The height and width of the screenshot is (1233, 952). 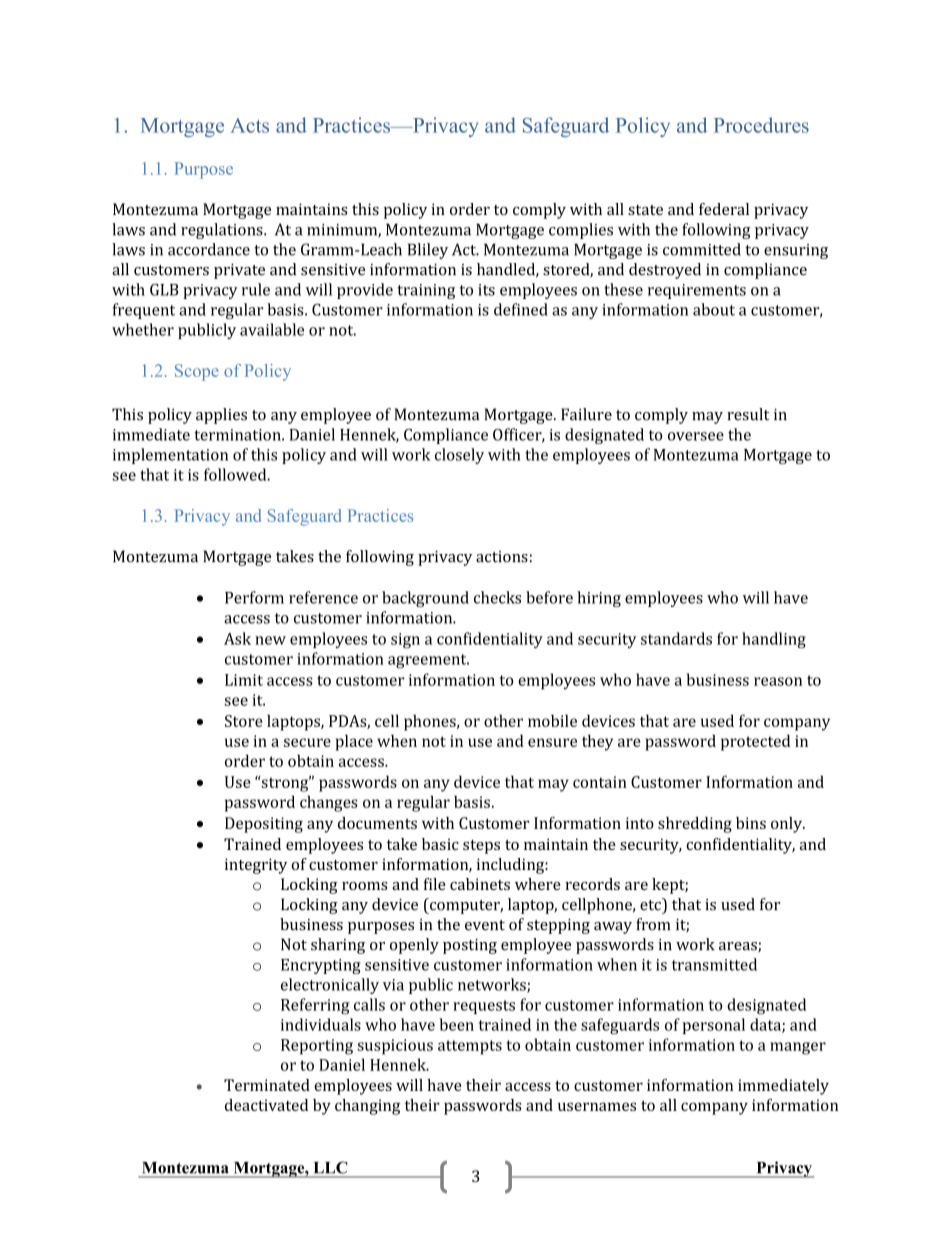 I want to click on Acts, so click(x=249, y=125).
